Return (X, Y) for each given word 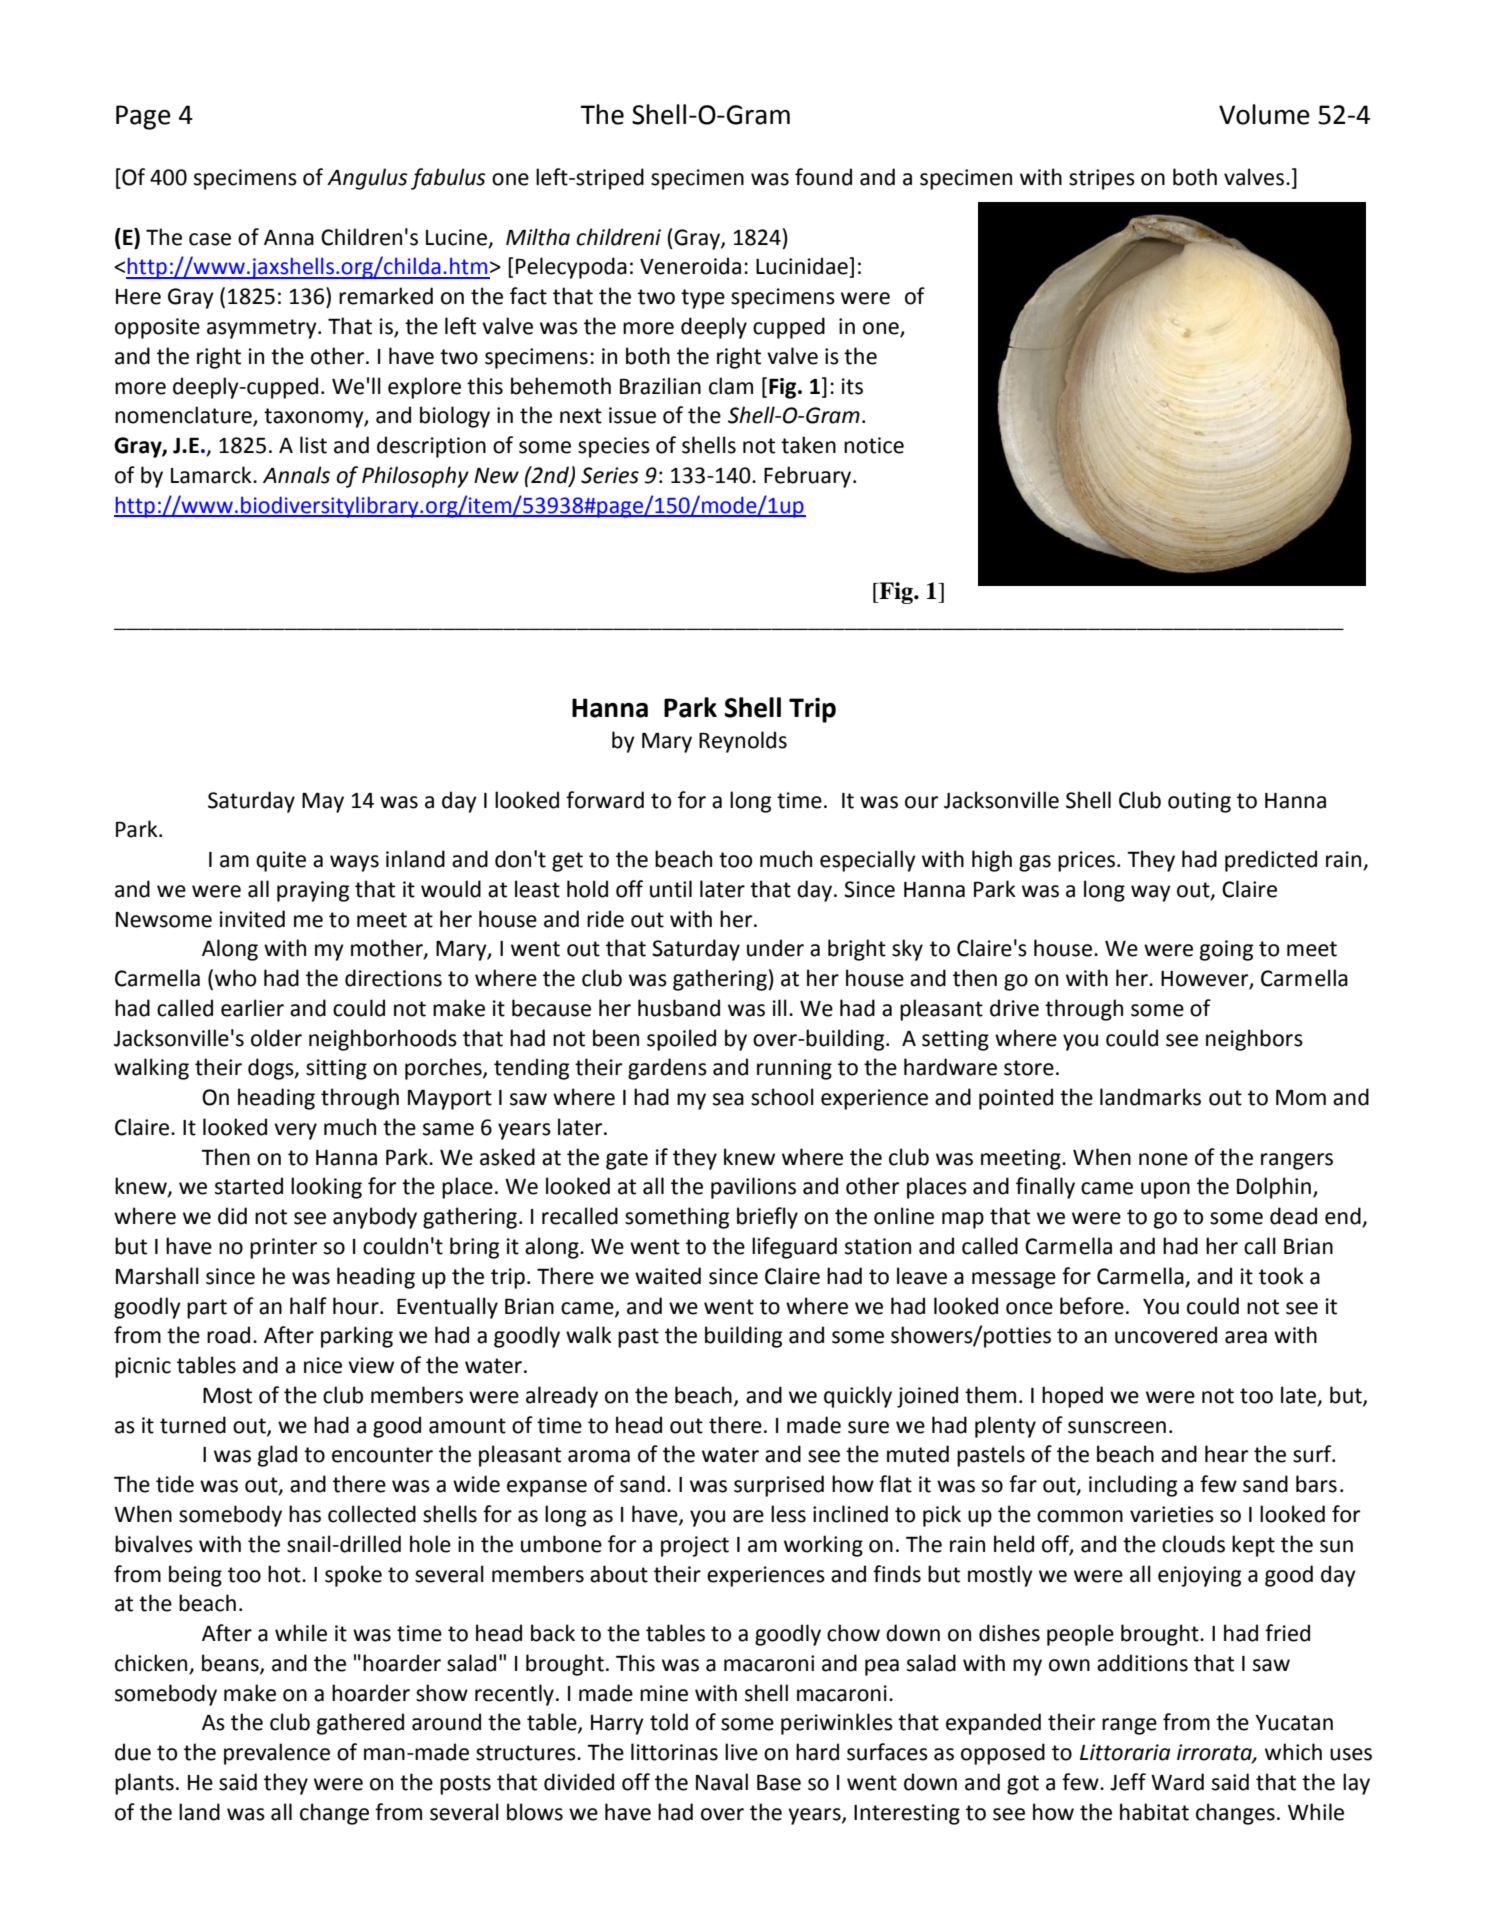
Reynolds (743, 742)
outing (1199, 802)
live (741, 1752)
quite (281, 861)
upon (1165, 1190)
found (823, 177)
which (1293, 1752)
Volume (1264, 114)
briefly (767, 1218)
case (210, 239)
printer (283, 1248)
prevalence (277, 1754)
